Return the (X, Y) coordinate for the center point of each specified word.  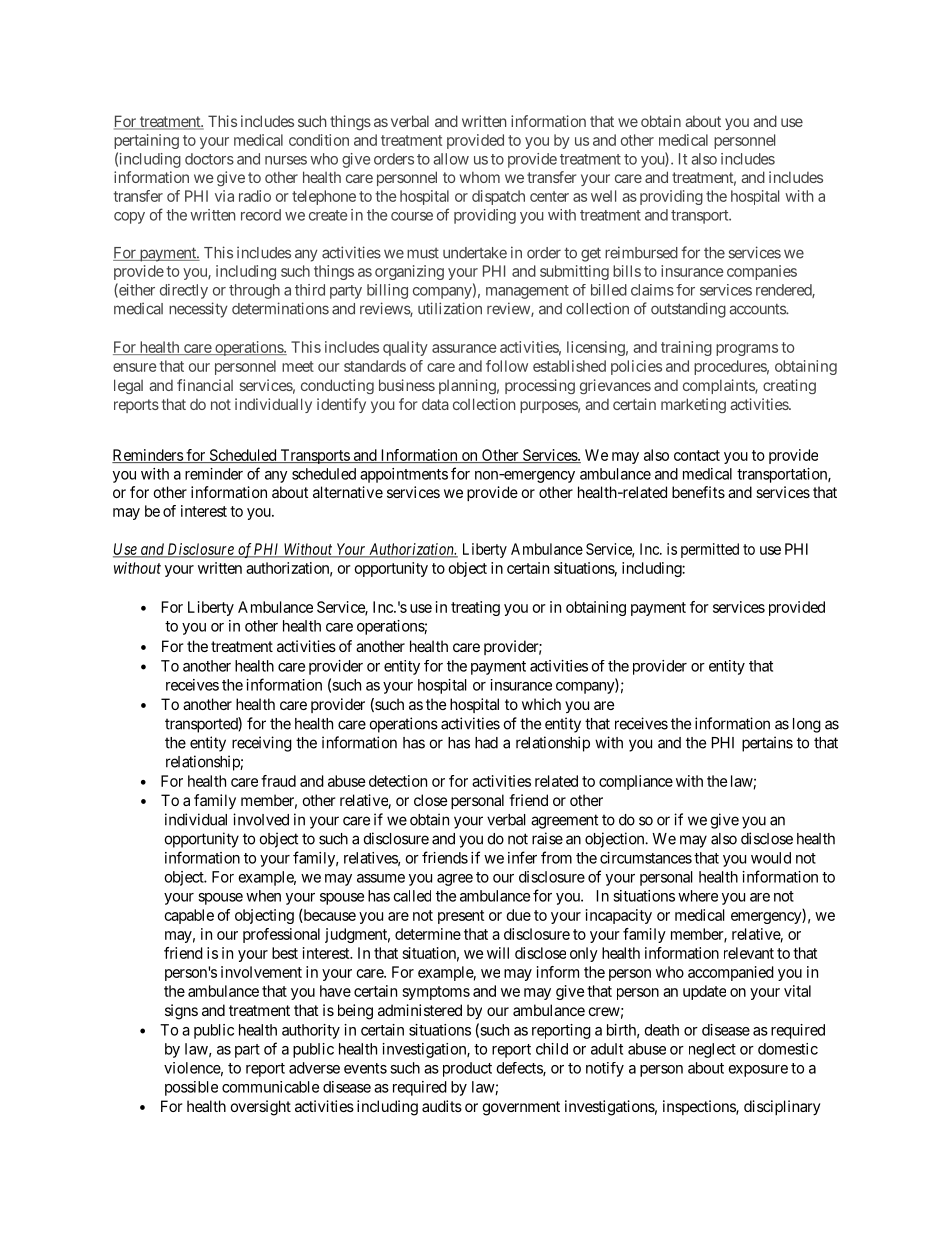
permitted (710, 550)
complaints (719, 386)
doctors (209, 159)
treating (475, 608)
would (771, 858)
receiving (262, 744)
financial (205, 385)
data (435, 404)
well (603, 196)
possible (191, 1088)
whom (480, 177)
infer (522, 857)
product (467, 1069)
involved (261, 819)
